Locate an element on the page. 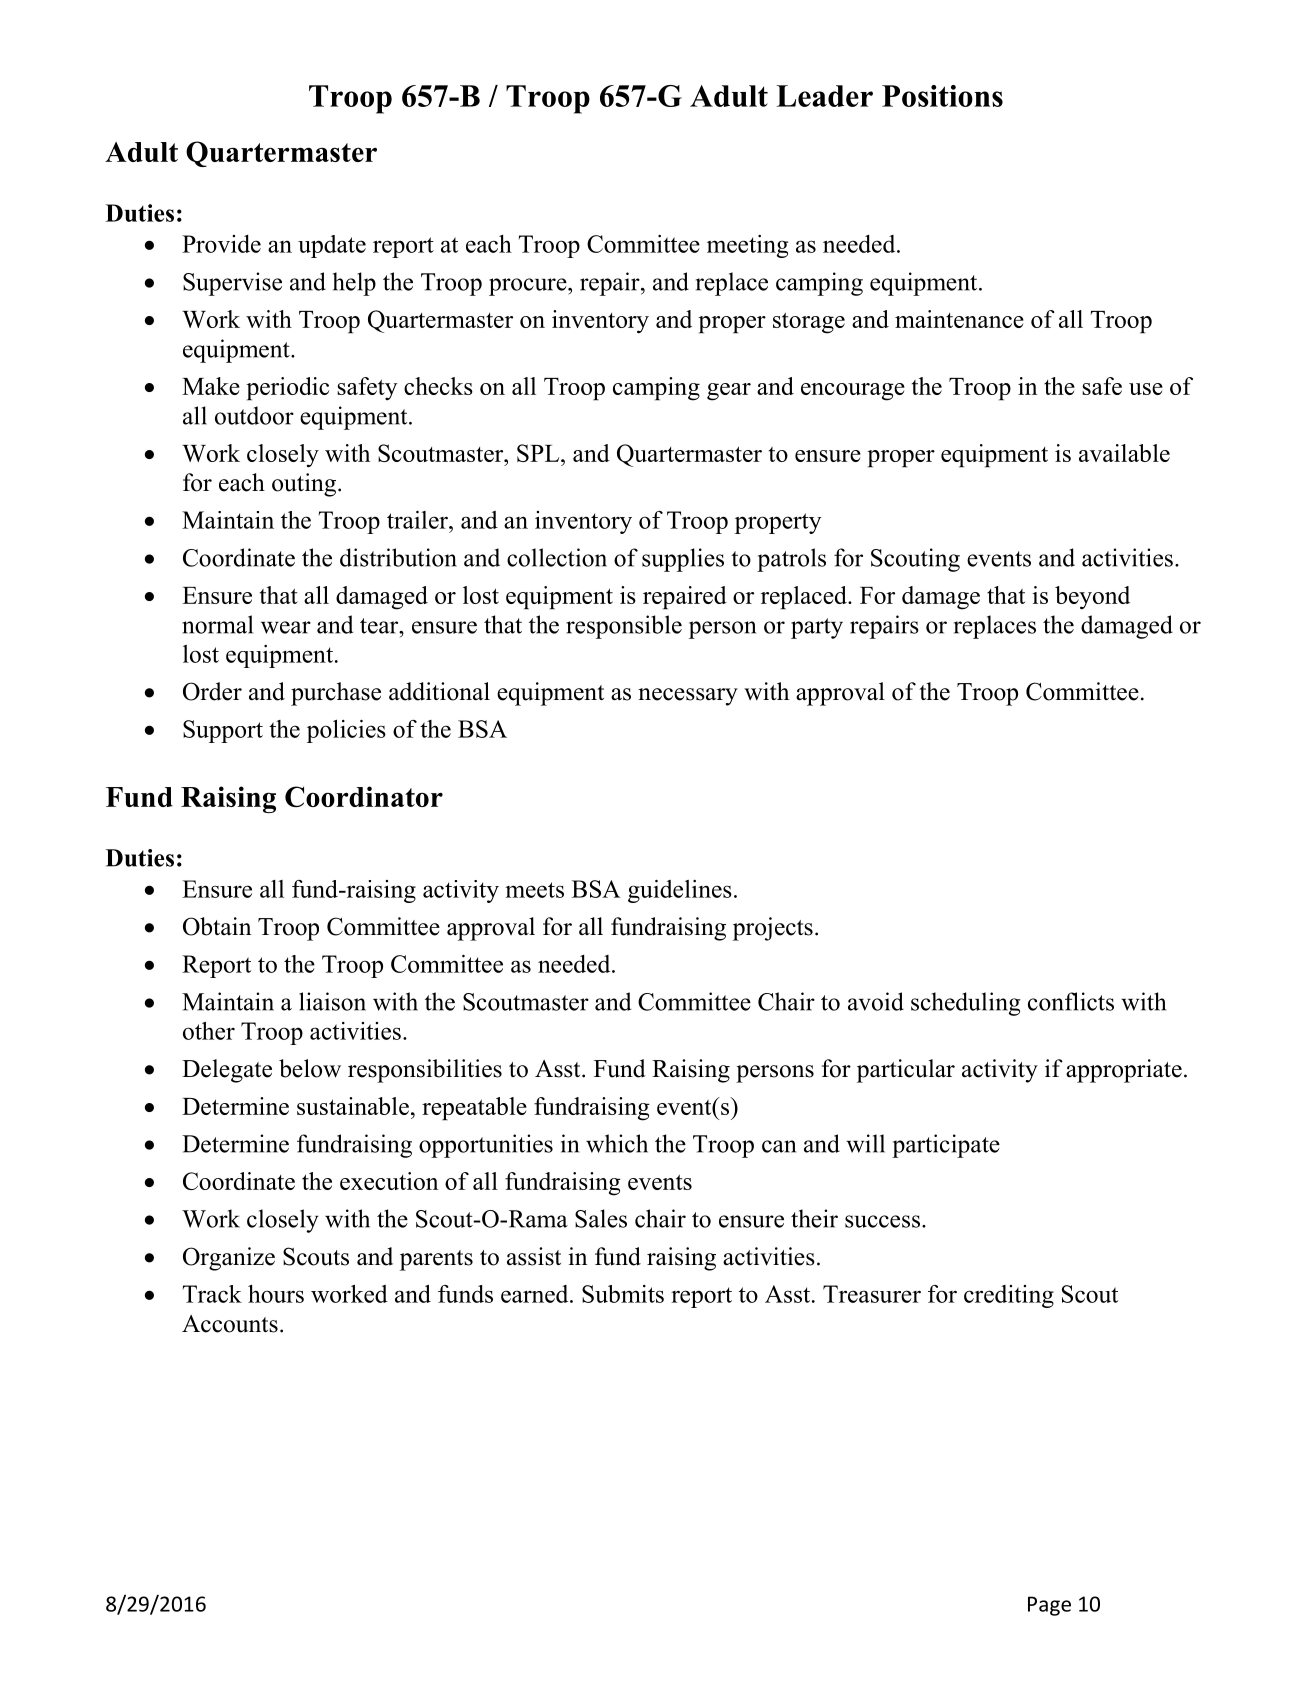 Image resolution: width=1302 pixels, height=1685 pixels. Submits is located at coordinates (623, 1294).
